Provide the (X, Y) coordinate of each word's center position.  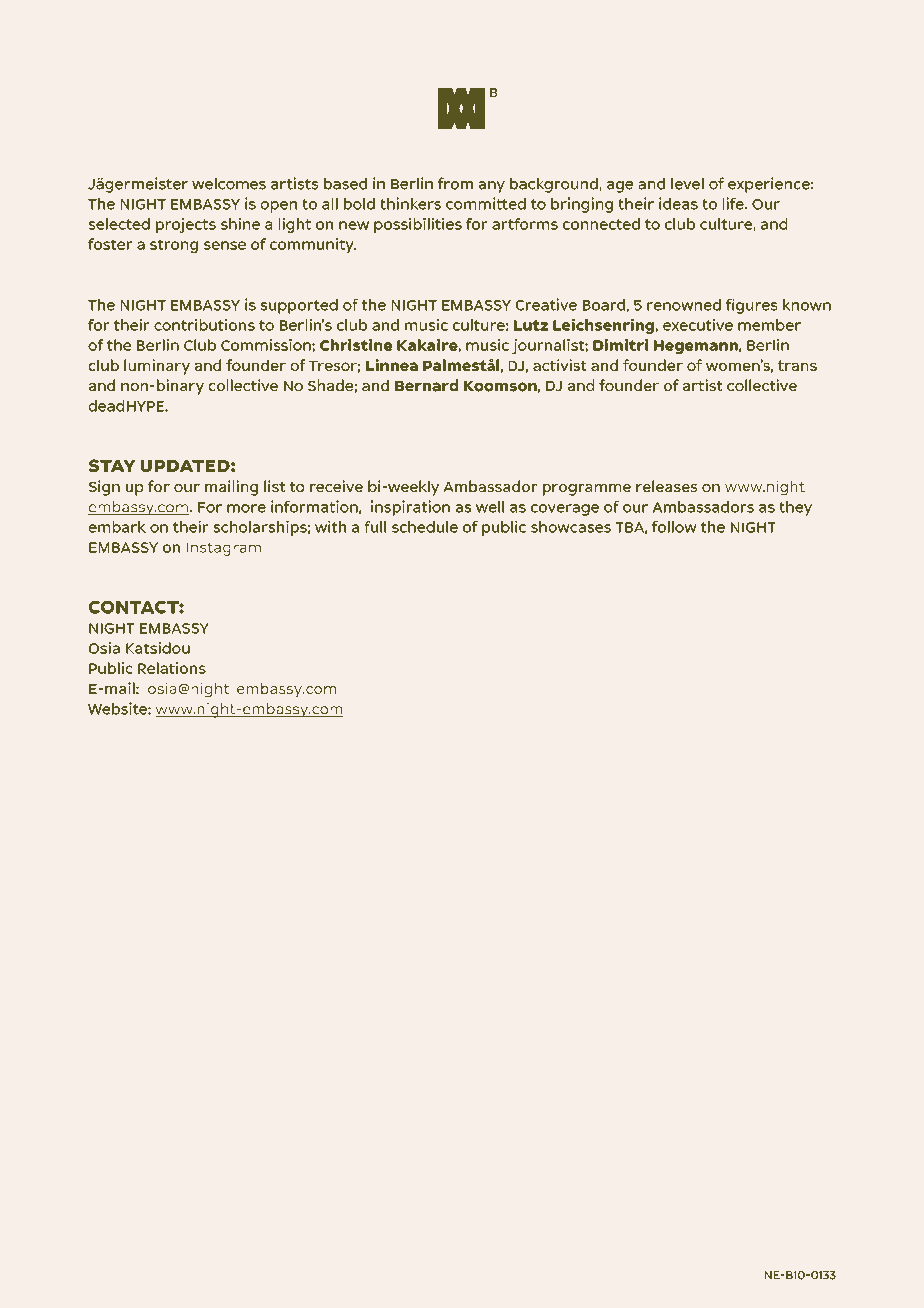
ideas (678, 203)
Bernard (426, 385)
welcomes (229, 184)
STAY (112, 465)
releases (666, 486)
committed (486, 203)
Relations (172, 668)
